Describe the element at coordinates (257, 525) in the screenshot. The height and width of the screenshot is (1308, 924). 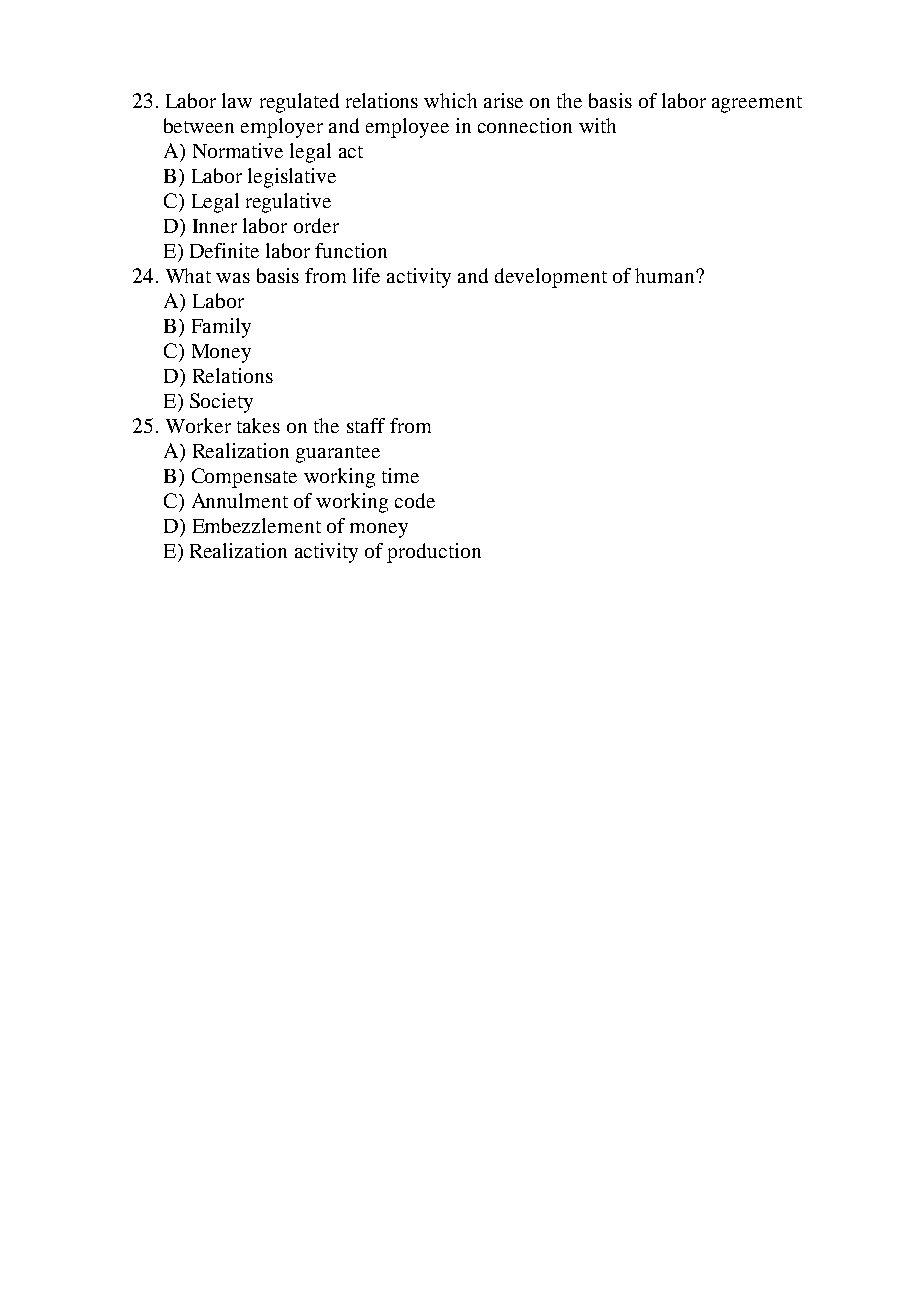
I see `Embezzlement` at that location.
